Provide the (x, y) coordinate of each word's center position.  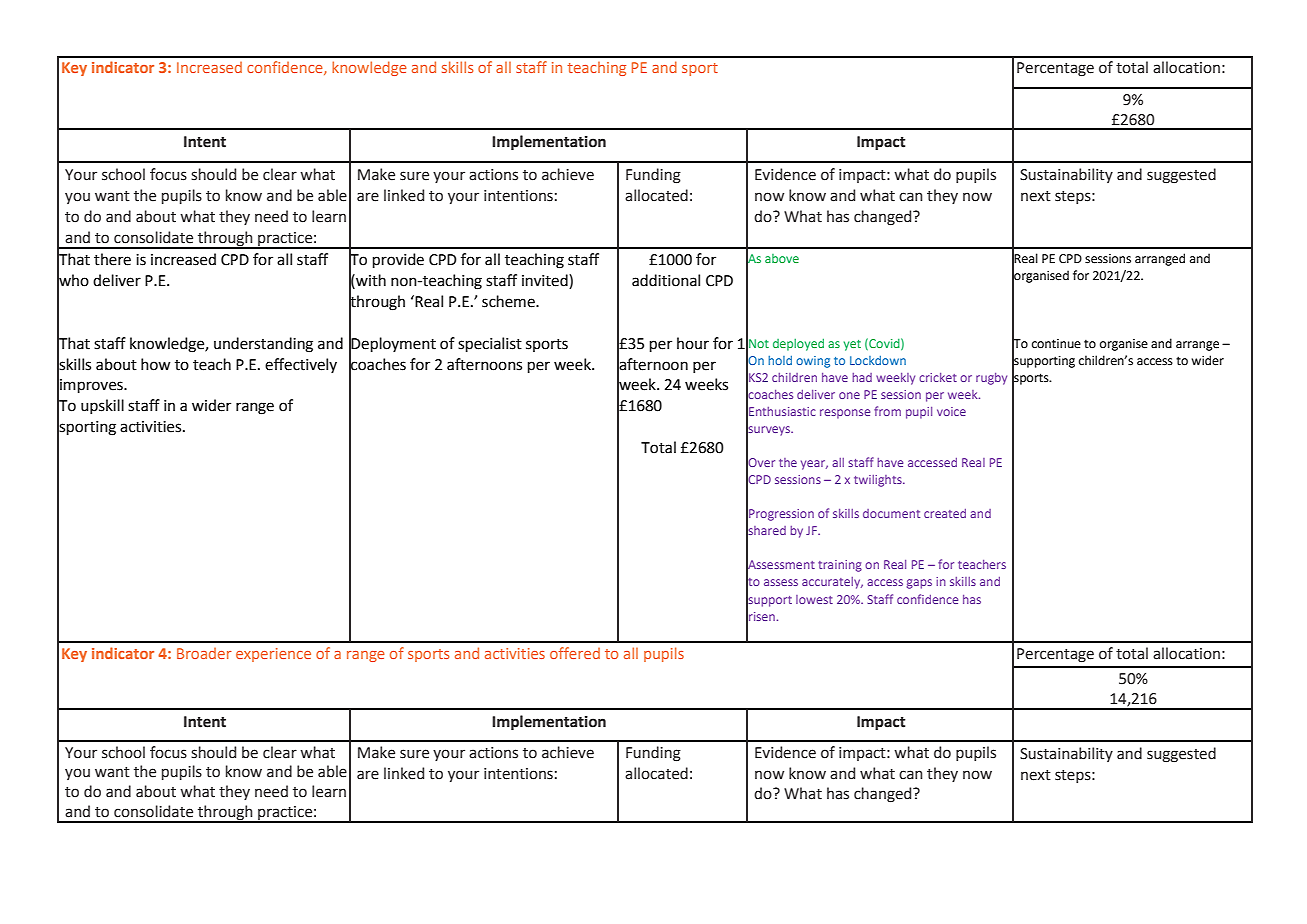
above (782, 258)
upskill (102, 406)
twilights (879, 481)
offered (575, 653)
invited (546, 281)
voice (951, 411)
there (112, 259)
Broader (204, 653)
